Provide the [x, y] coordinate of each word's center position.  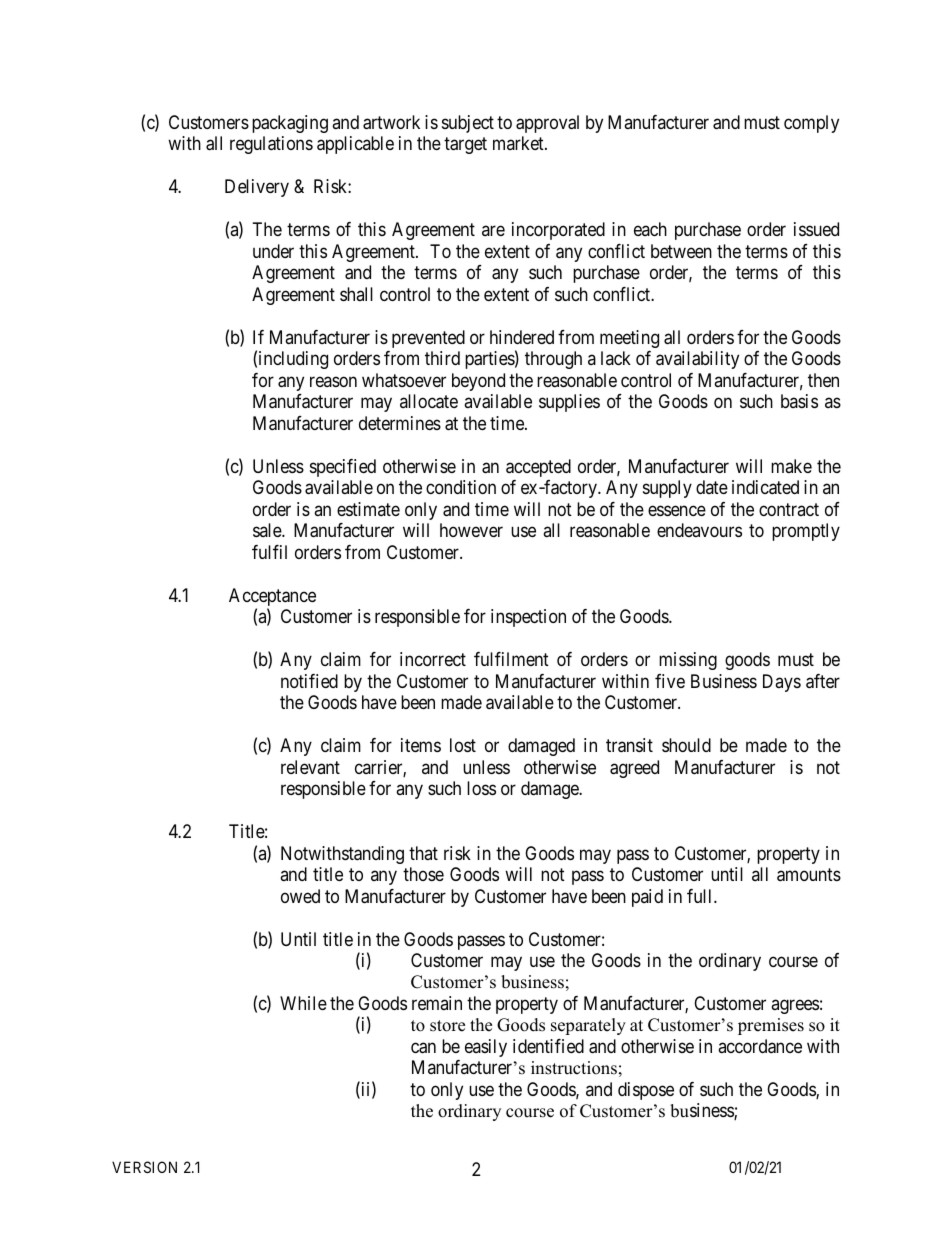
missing [688, 661]
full [701, 896]
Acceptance [272, 598]
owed [300, 896]
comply [811, 124]
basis [799, 401]
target [465, 146]
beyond [478, 382]
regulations [271, 145]
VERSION [144, 1167]
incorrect [433, 659]
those [423, 874]
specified [343, 468]
